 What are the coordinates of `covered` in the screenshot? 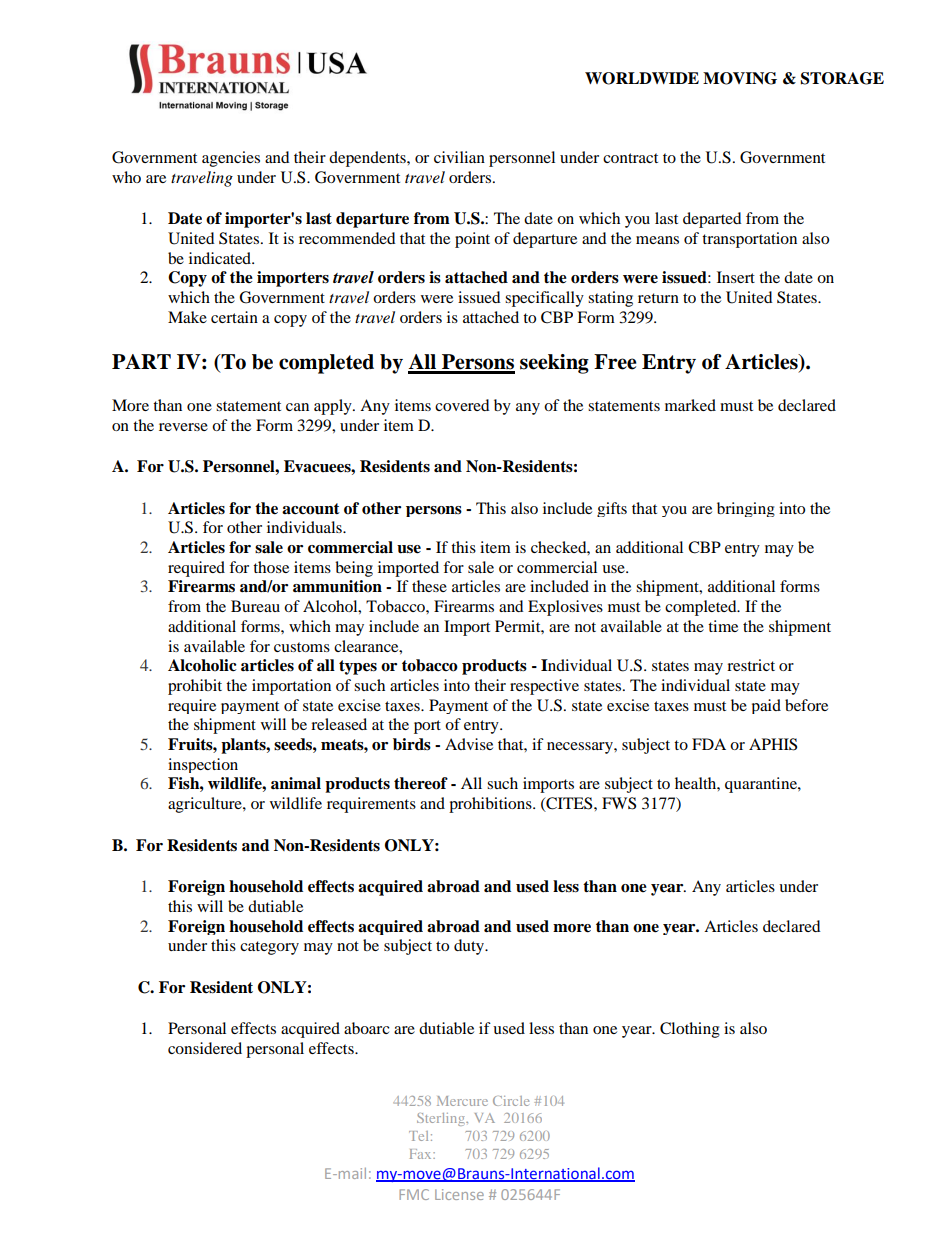 It's located at (462, 405).
